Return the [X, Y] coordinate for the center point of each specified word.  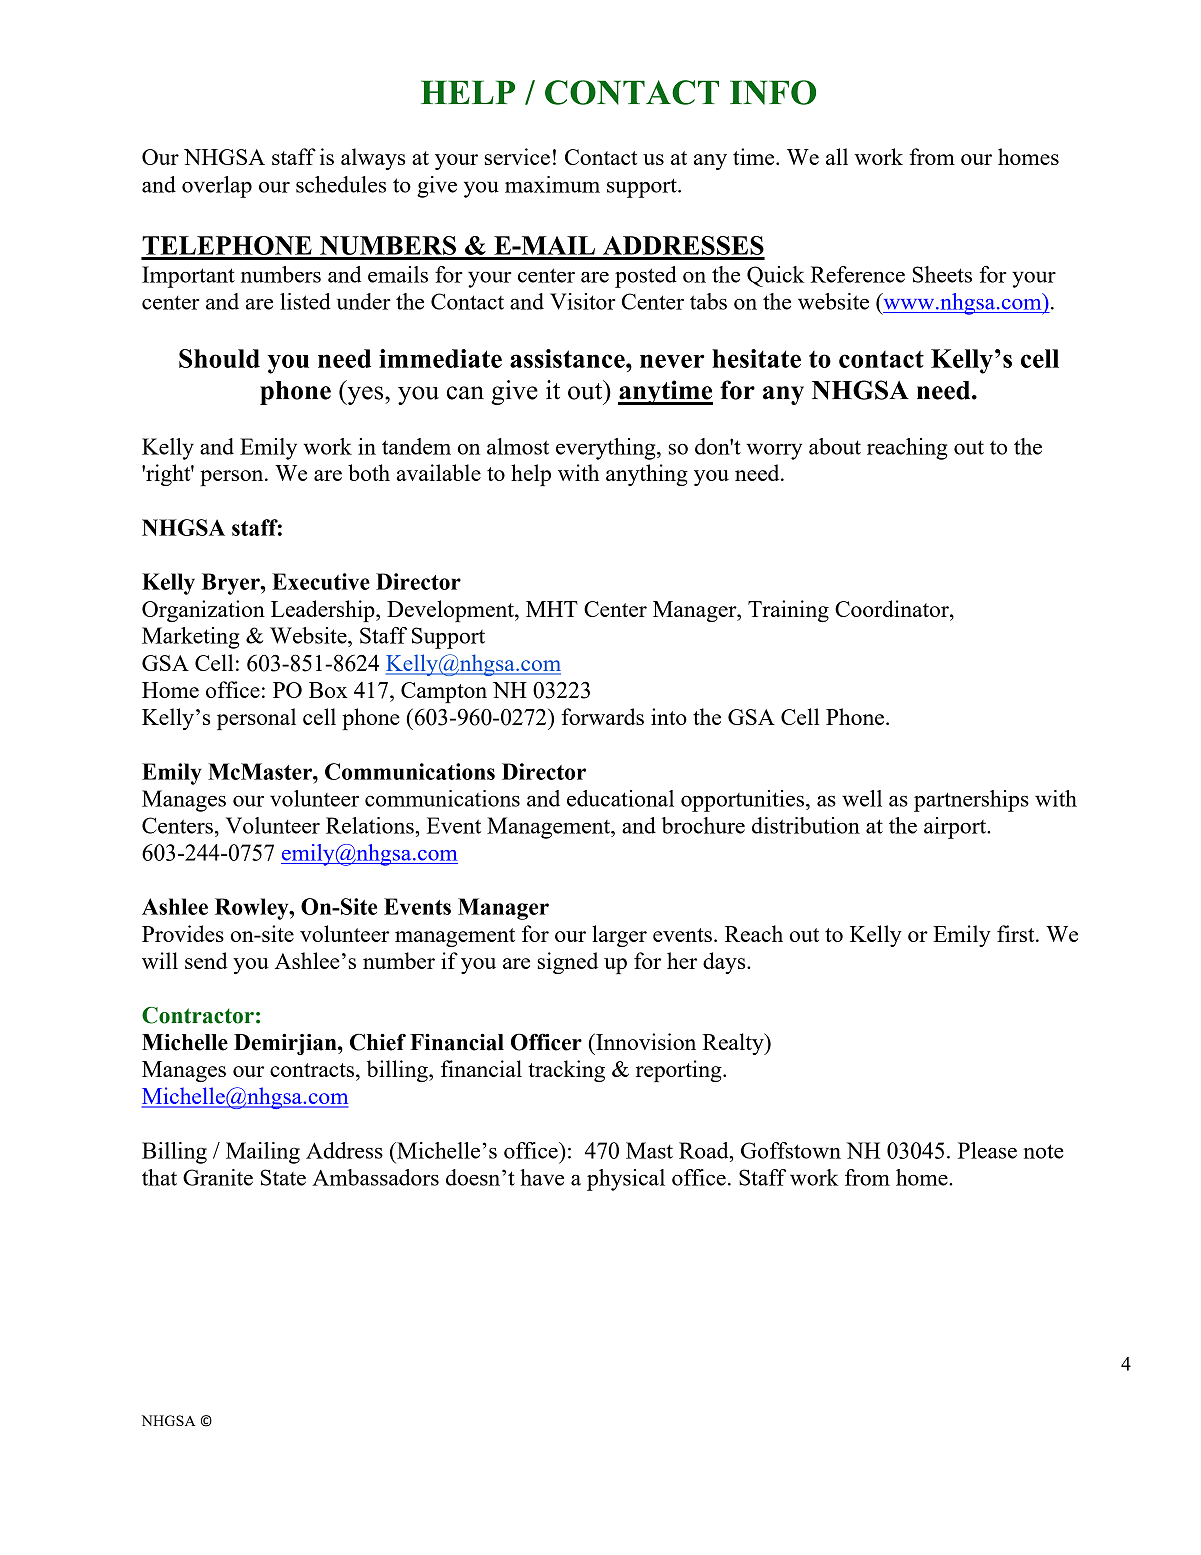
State [283, 1177]
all [837, 156]
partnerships [971, 801]
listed [305, 301]
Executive [321, 581]
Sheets [942, 274]
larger [619, 936]
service [517, 156]
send [206, 960]
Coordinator [893, 608]
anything [647, 475]
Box [328, 690]
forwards [602, 716]
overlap [217, 187]
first [1017, 933]
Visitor [583, 301]
